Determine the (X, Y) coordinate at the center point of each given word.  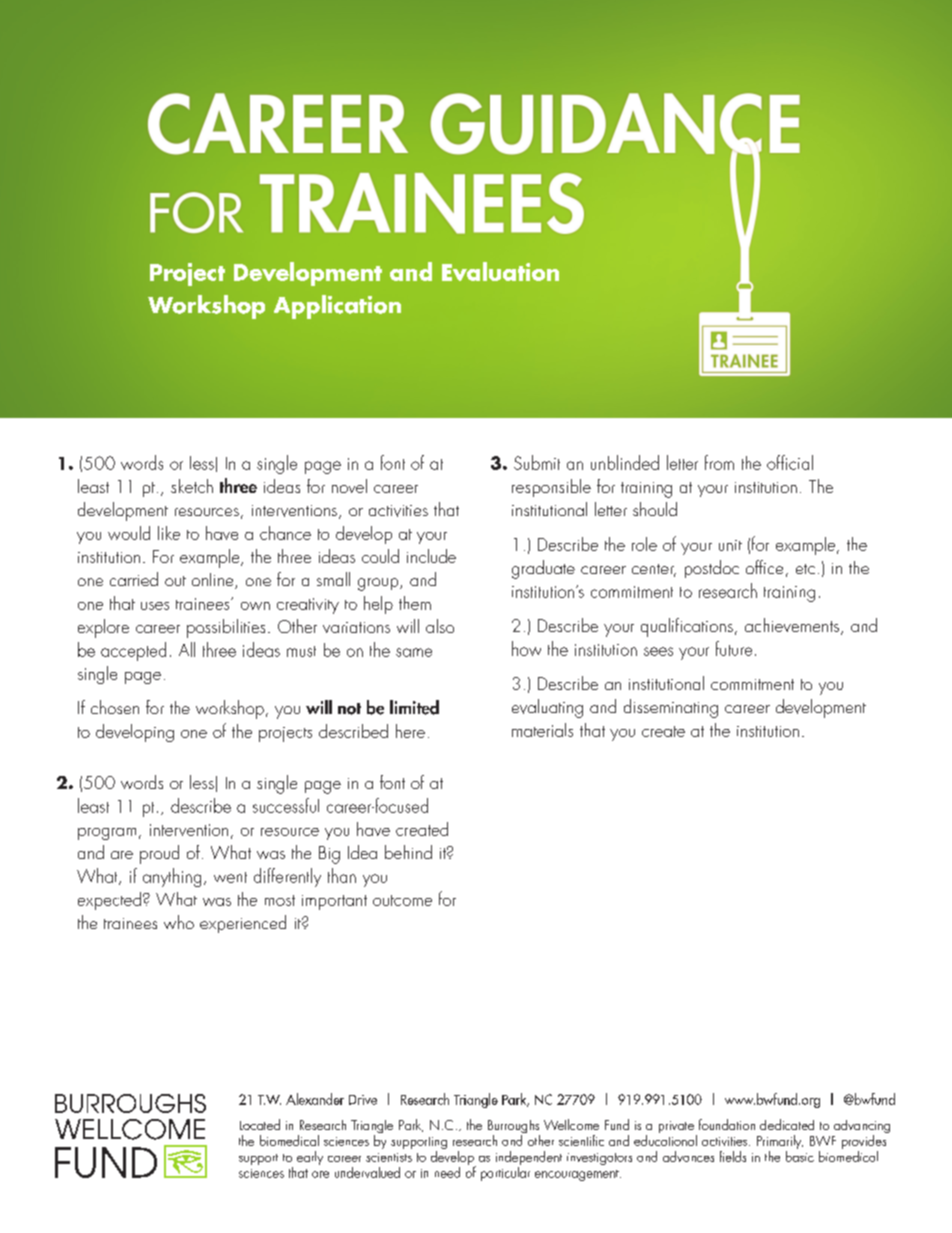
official (790, 462)
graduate (543, 569)
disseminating (671, 708)
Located (260, 1124)
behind (408, 852)
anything (172, 877)
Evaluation (500, 271)
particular (505, 1172)
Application (337, 307)
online (214, 581)
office (764, 567)
